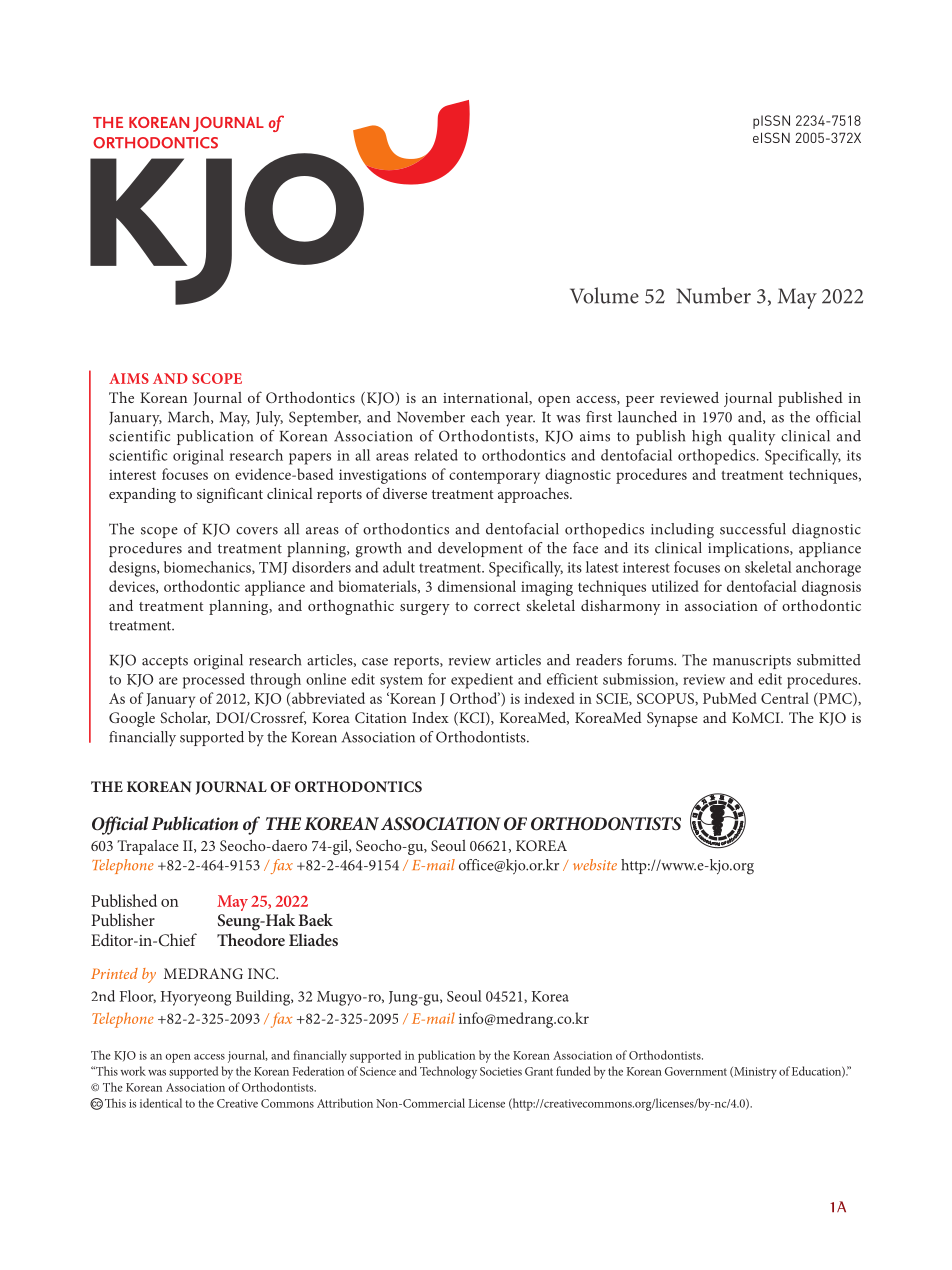  Describe the element at coordinates (448, 1072) in the image. I see `Technology` at that location.
